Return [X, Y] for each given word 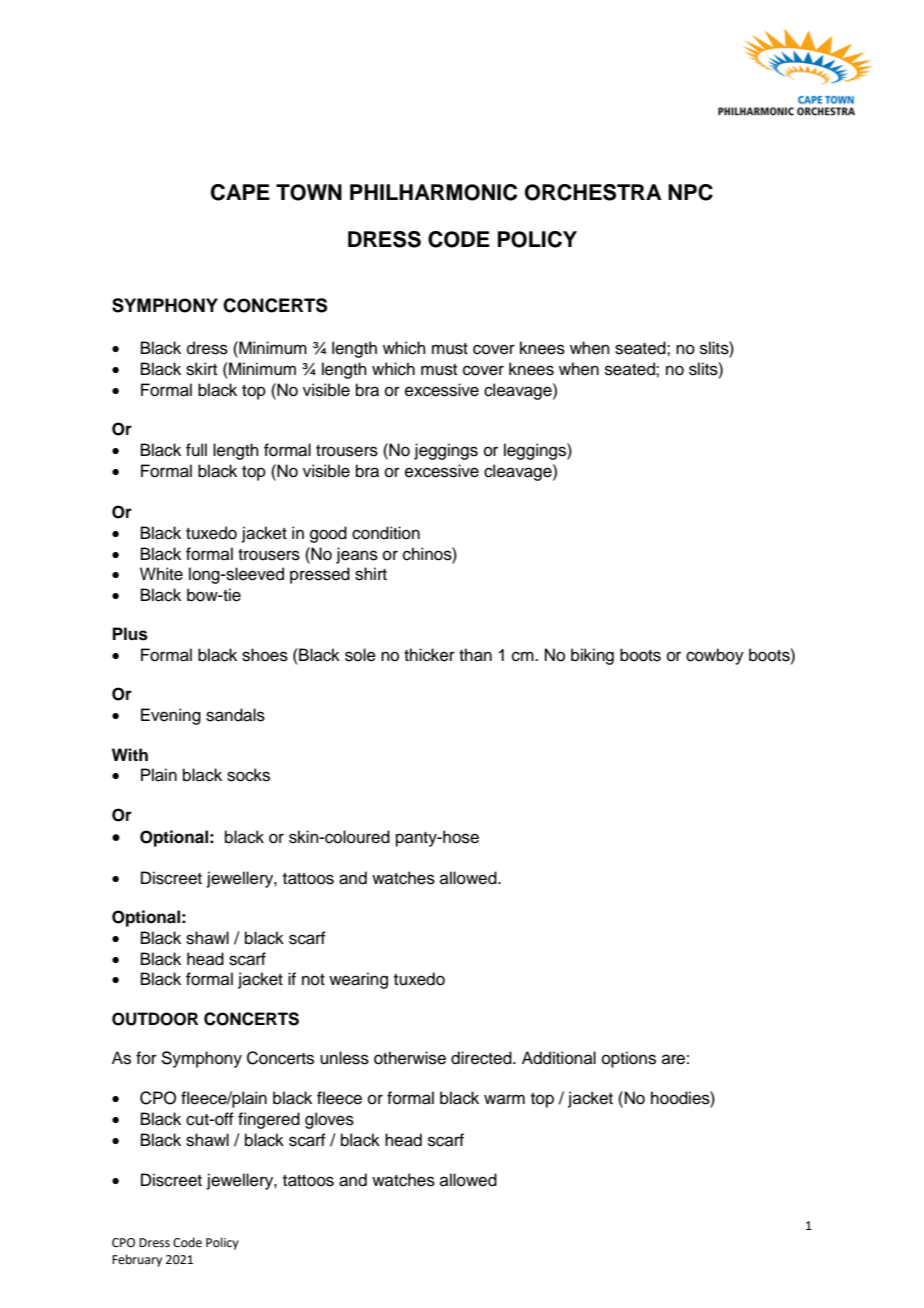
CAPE [240, 192]
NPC [690, 192]
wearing [358, 980]
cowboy [715, 656]
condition [386, 533]
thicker [429, 655]
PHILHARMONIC [434, 192]
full [196, 450]
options [629, 1059]
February [137, 1260]
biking [592, 656]
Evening [171, 716]
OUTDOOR [155, 1019]
